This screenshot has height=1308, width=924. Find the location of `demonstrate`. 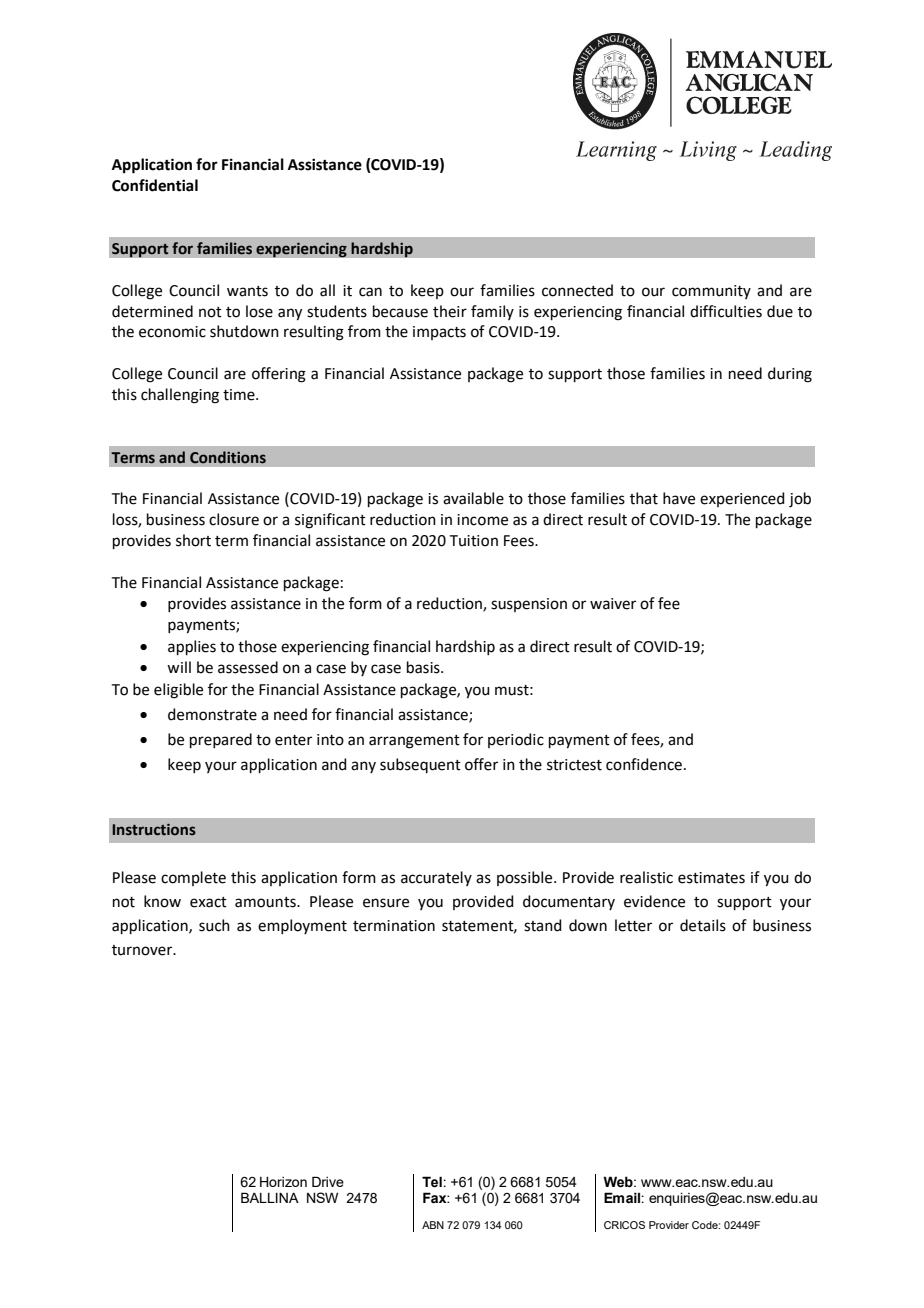

demonstrate is located at coordinates (212, 714).
